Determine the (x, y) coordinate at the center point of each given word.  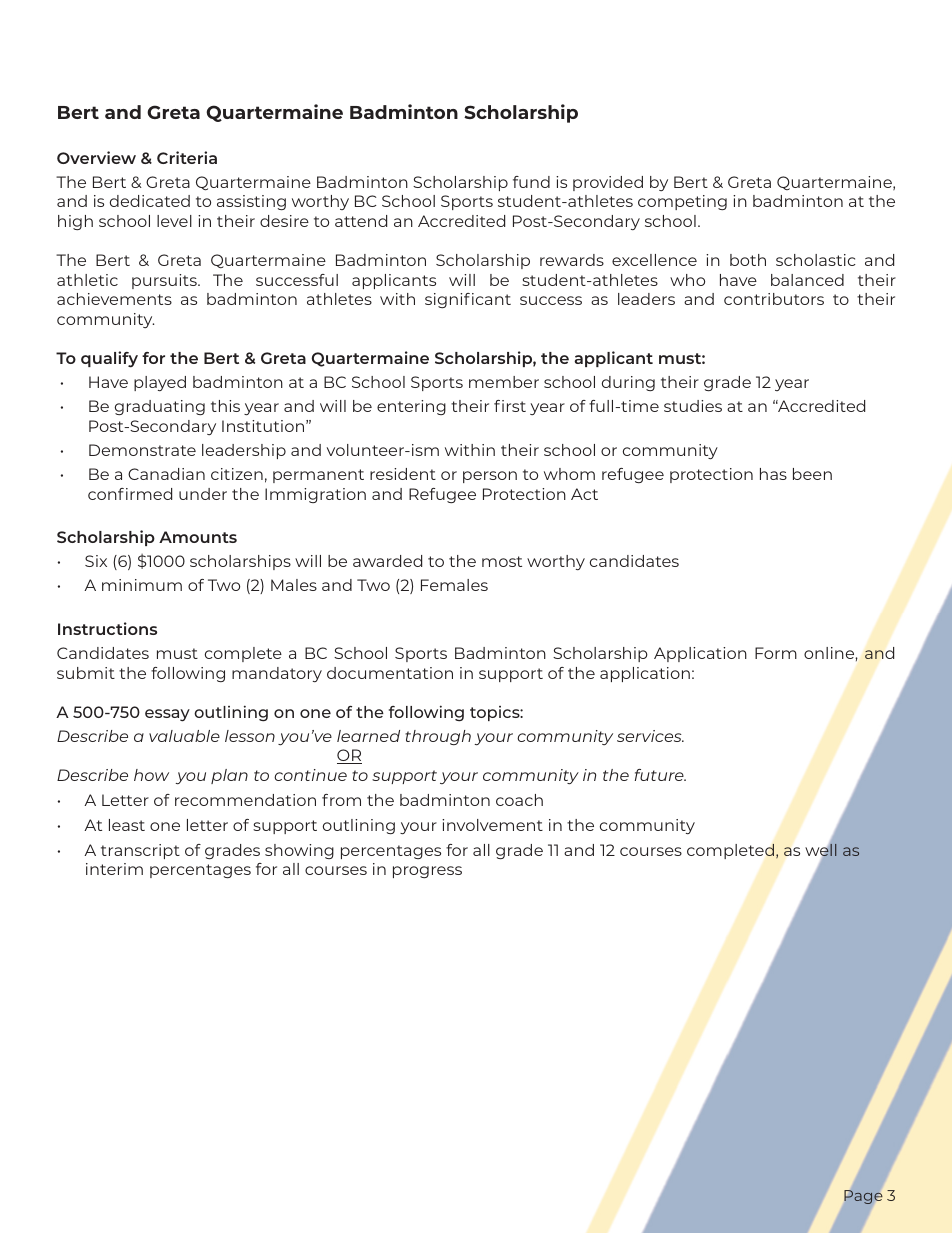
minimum (142, 585)
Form (776, 653)
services (650, 736)
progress (427, 872)
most (502, 561)
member (504, 382)
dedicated (150, 201)
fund (531, 182)
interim (114, 869)
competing (682, 202)
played (160, 383)
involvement (492, 825)
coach (519, 800)
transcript (140, 851)
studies (693, 406)
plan (229, 776)
